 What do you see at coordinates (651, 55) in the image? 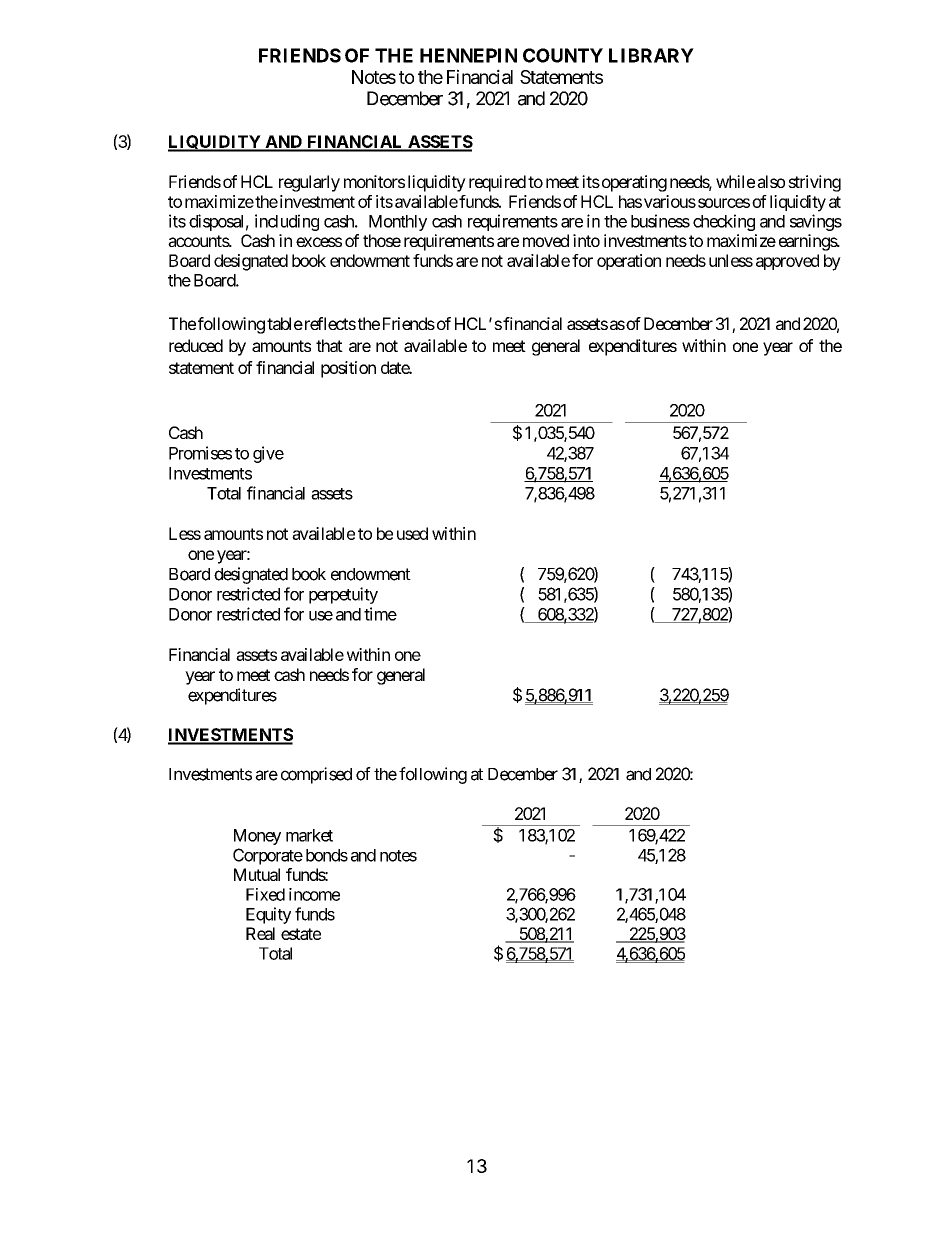
I see `LIBRARY` at bounding box center [651, 55].
